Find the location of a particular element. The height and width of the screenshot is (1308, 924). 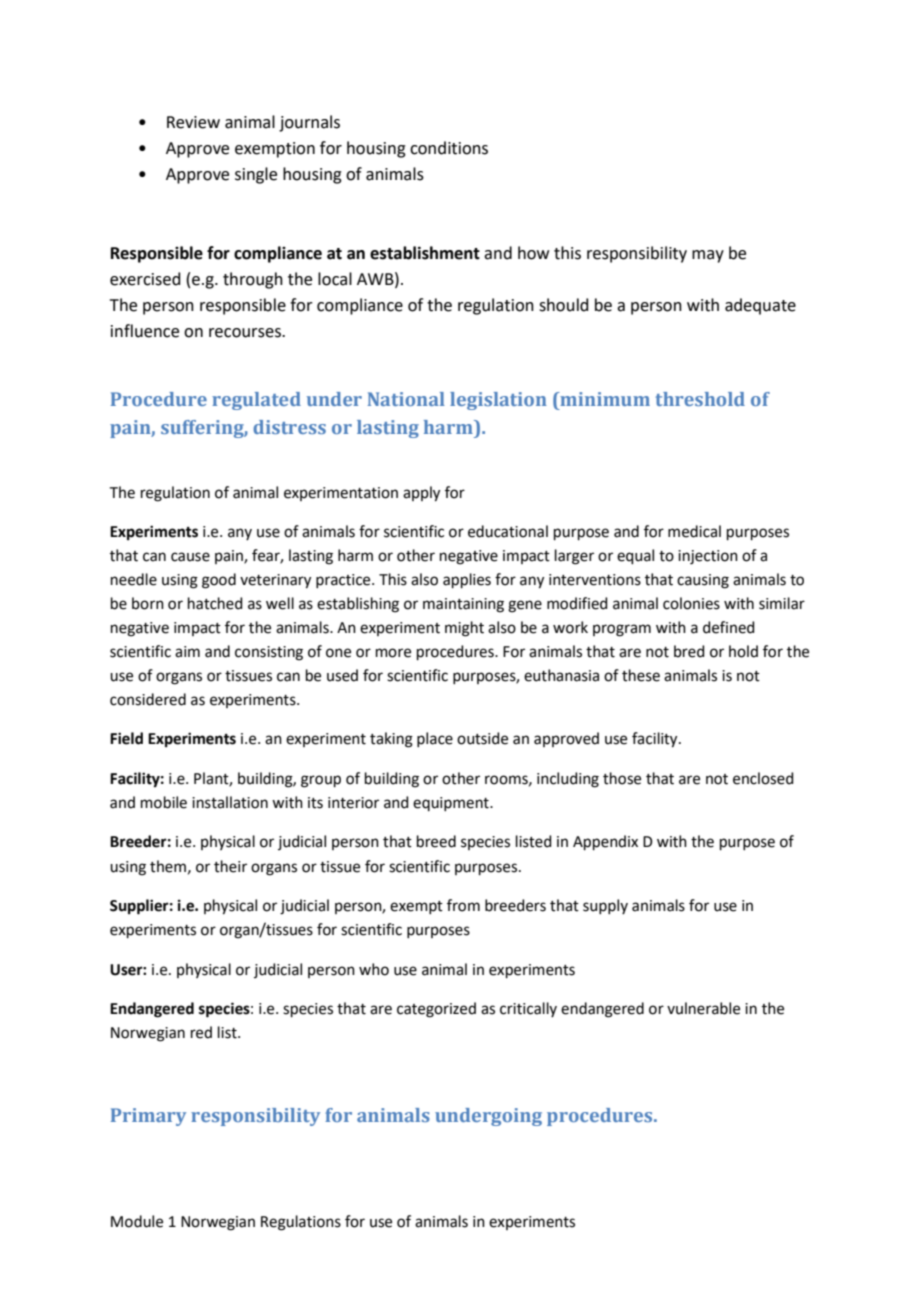

critically is located at coordinates (528, 1009).
